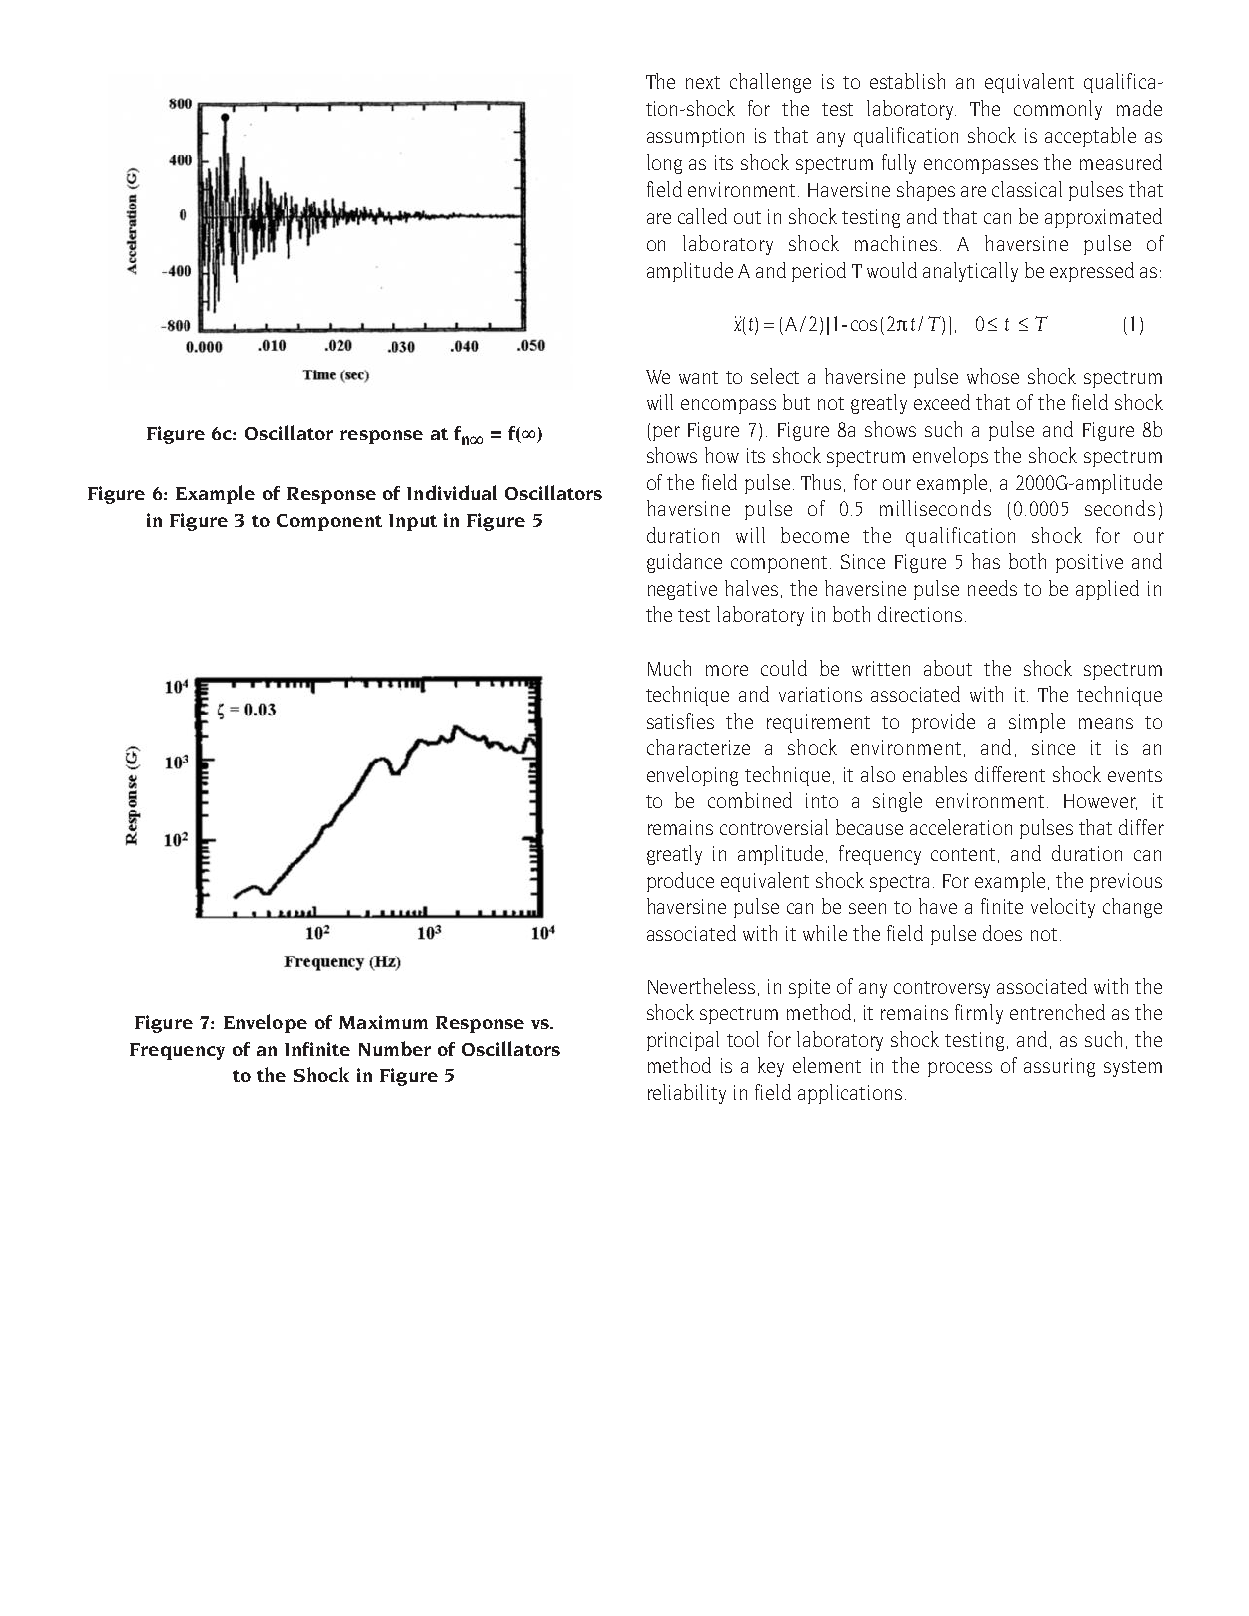  What do you see at coordinates (771, 1067) in the image?
I see `key` at bounding box center [771, 1067].
